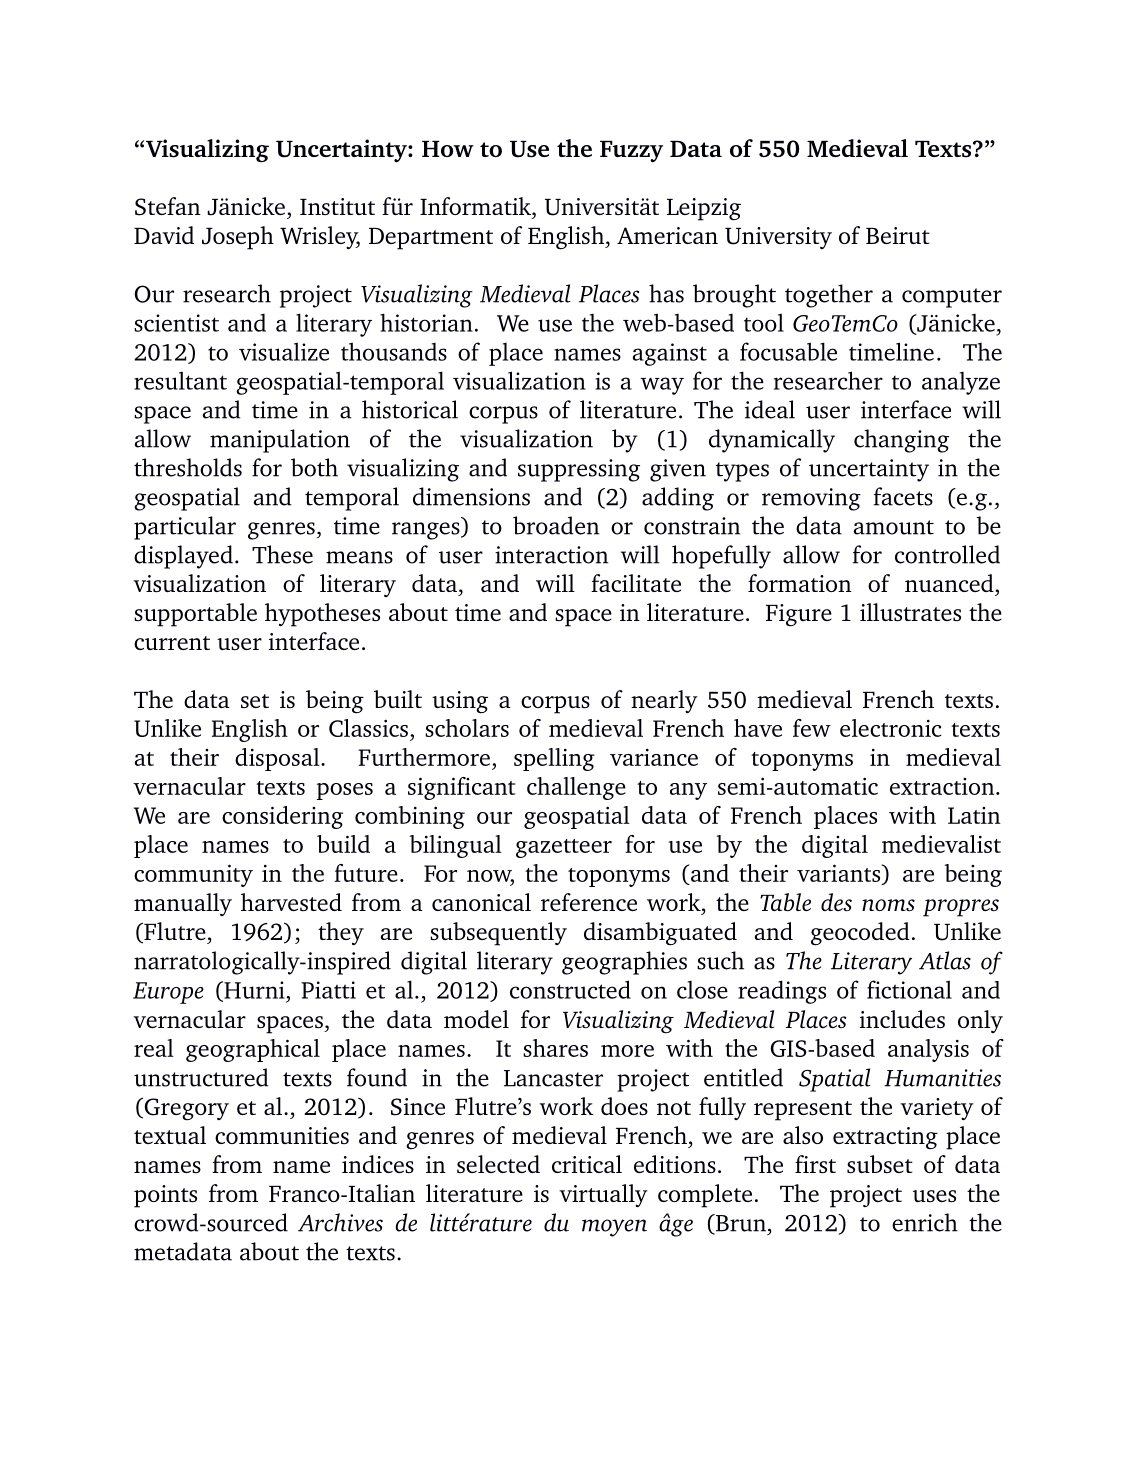 This screenshot has height=1470, width=1136. Describe the element at coordinates (891, 728) in the screenshot. I see `electronic` at that location.
